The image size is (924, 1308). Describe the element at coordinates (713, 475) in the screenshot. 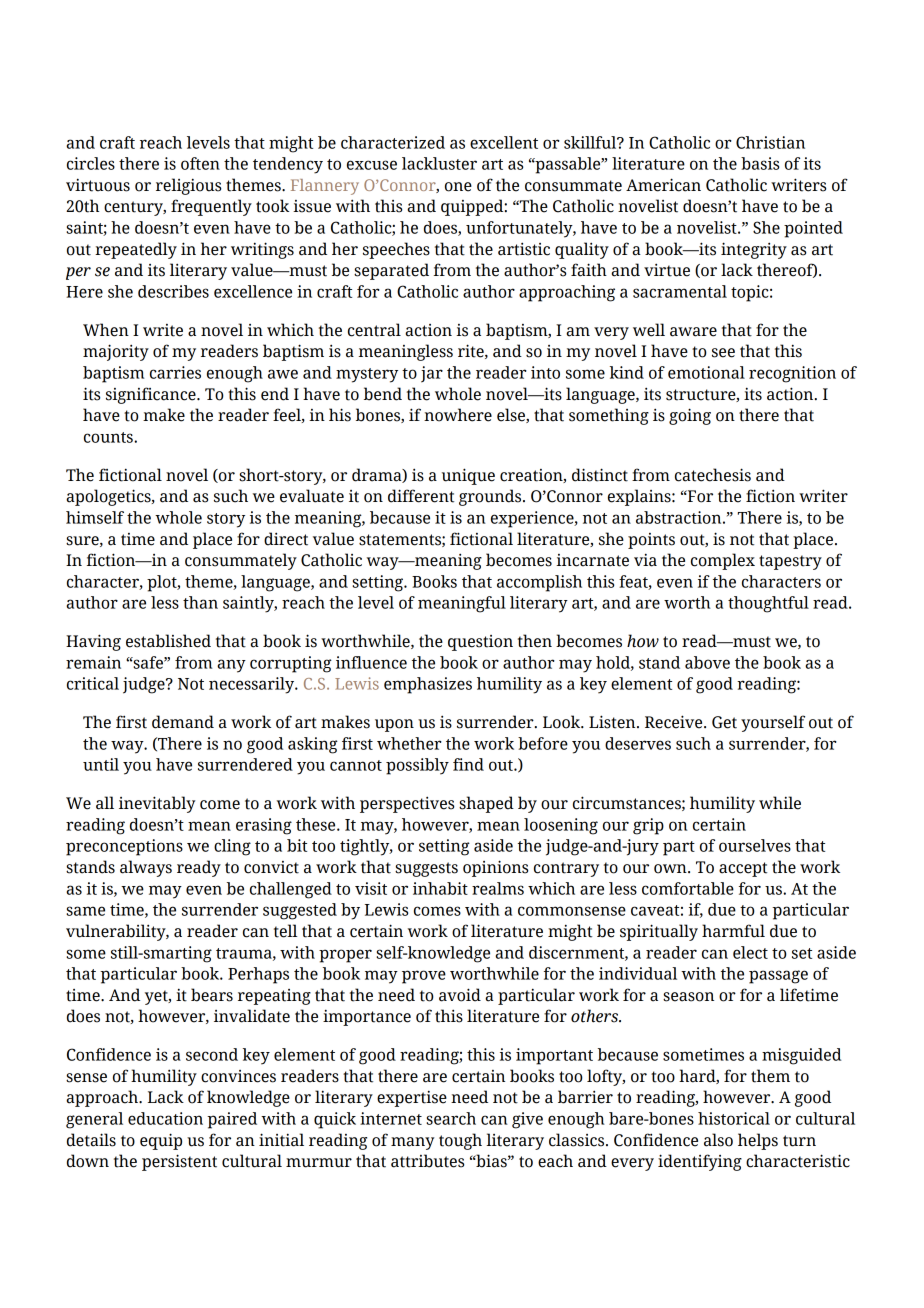

I see `catechesis` at that location.
